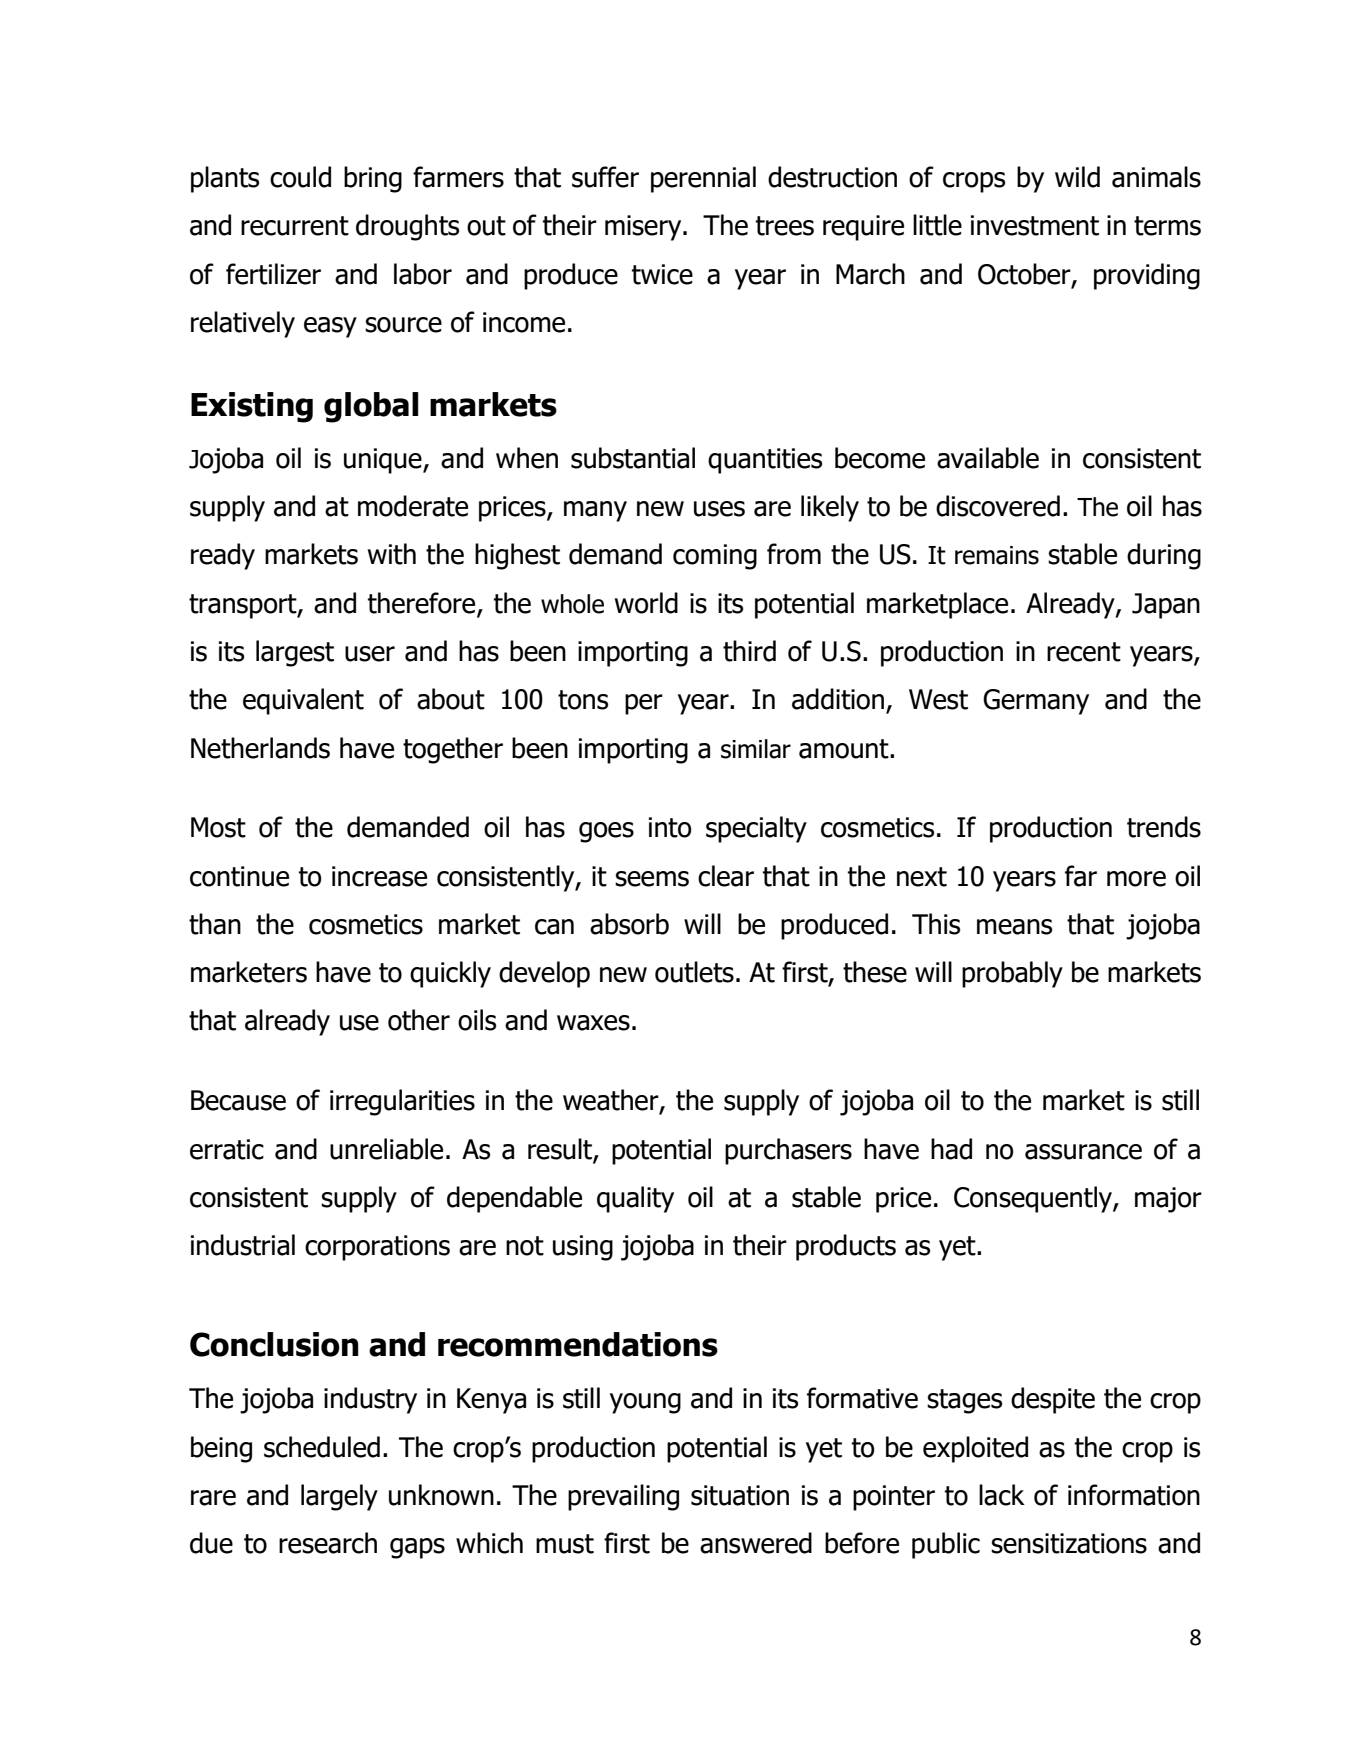 The image size is (1362, 1762). What do you see at coordinates (339, 1497) in the screenshot?
I see `largely` at bounding box center [339, 1497].
